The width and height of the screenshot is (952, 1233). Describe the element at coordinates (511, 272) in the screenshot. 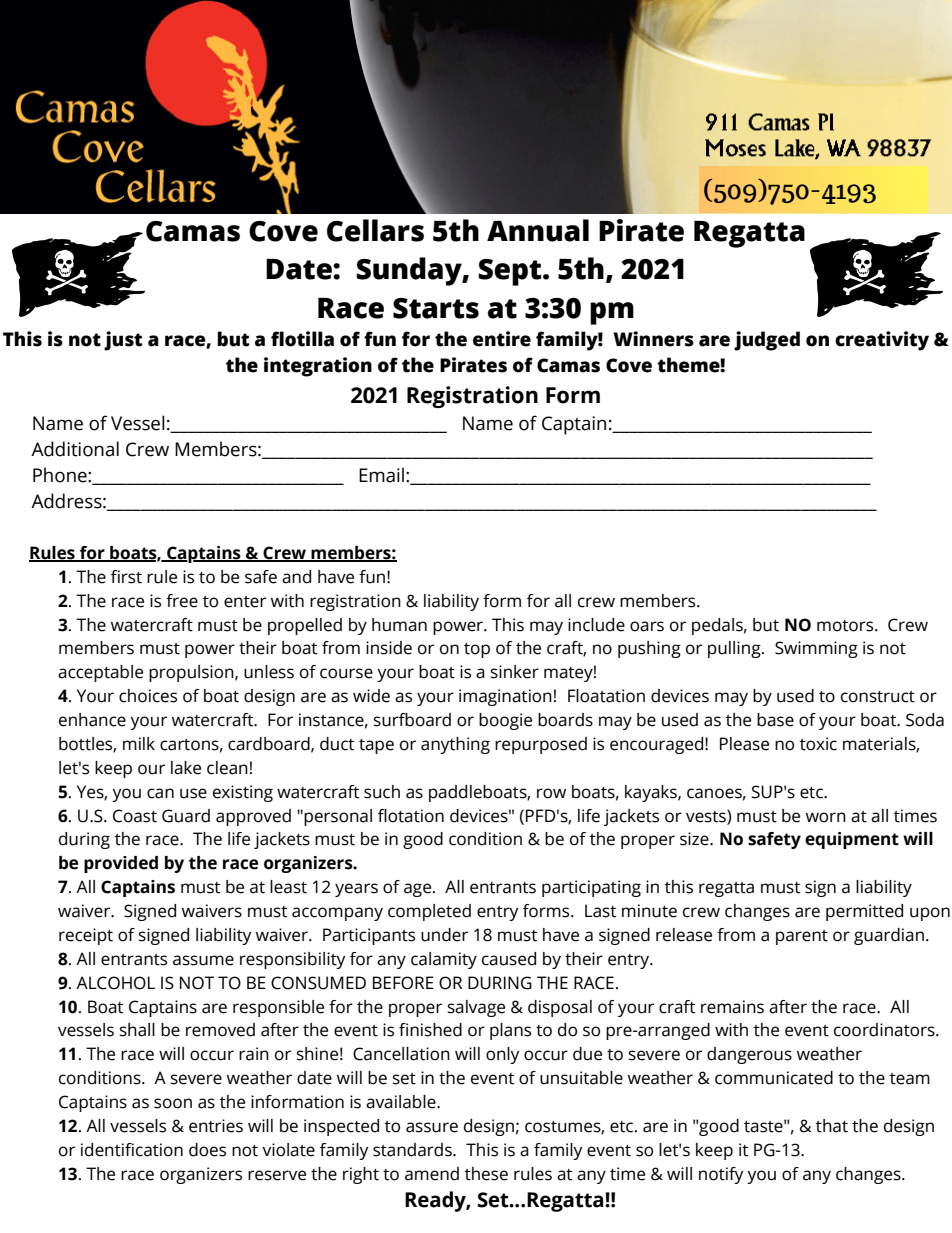

I see `Sept` at that location.
